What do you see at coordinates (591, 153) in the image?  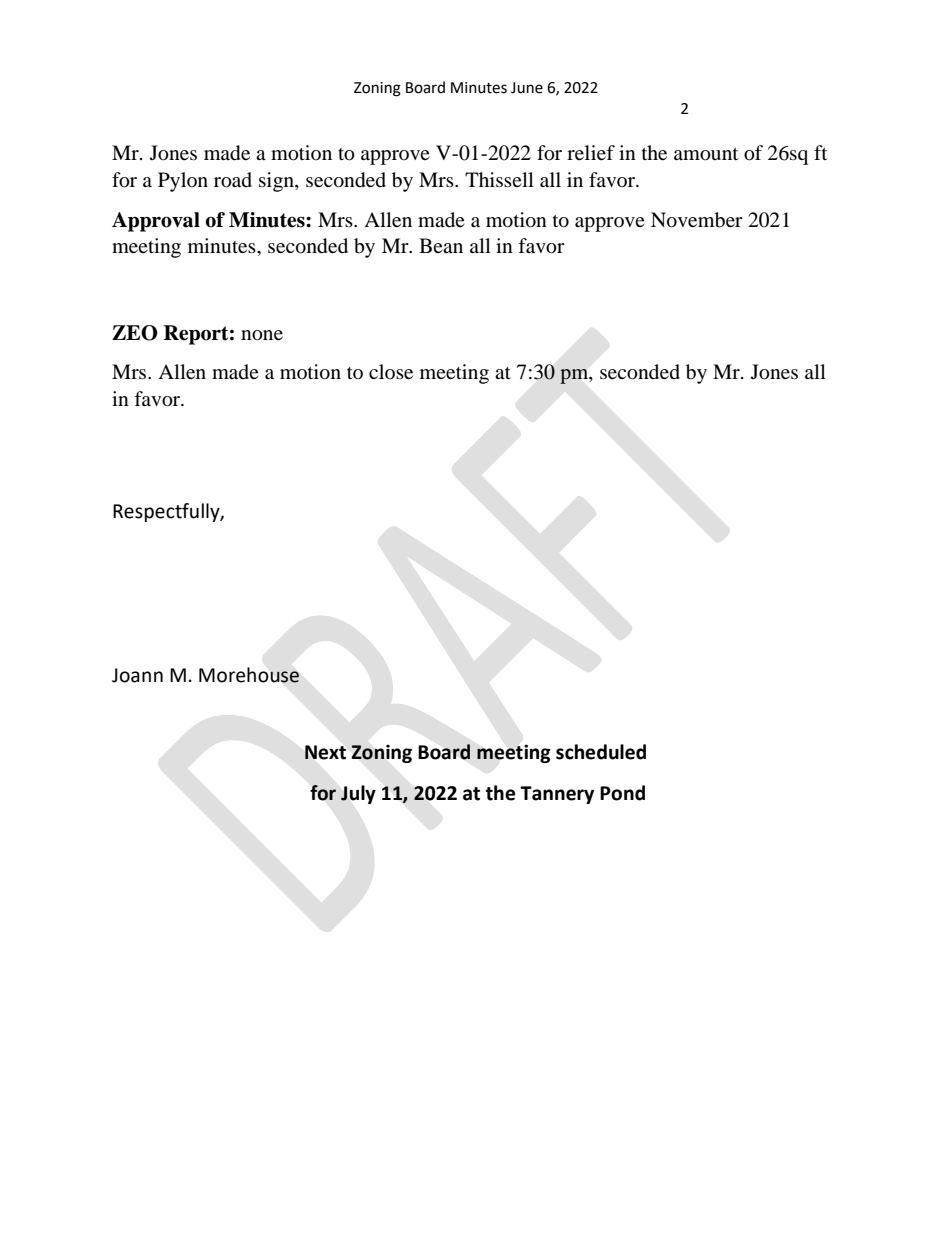 I see `relief` at bounding box center [591, 153].
